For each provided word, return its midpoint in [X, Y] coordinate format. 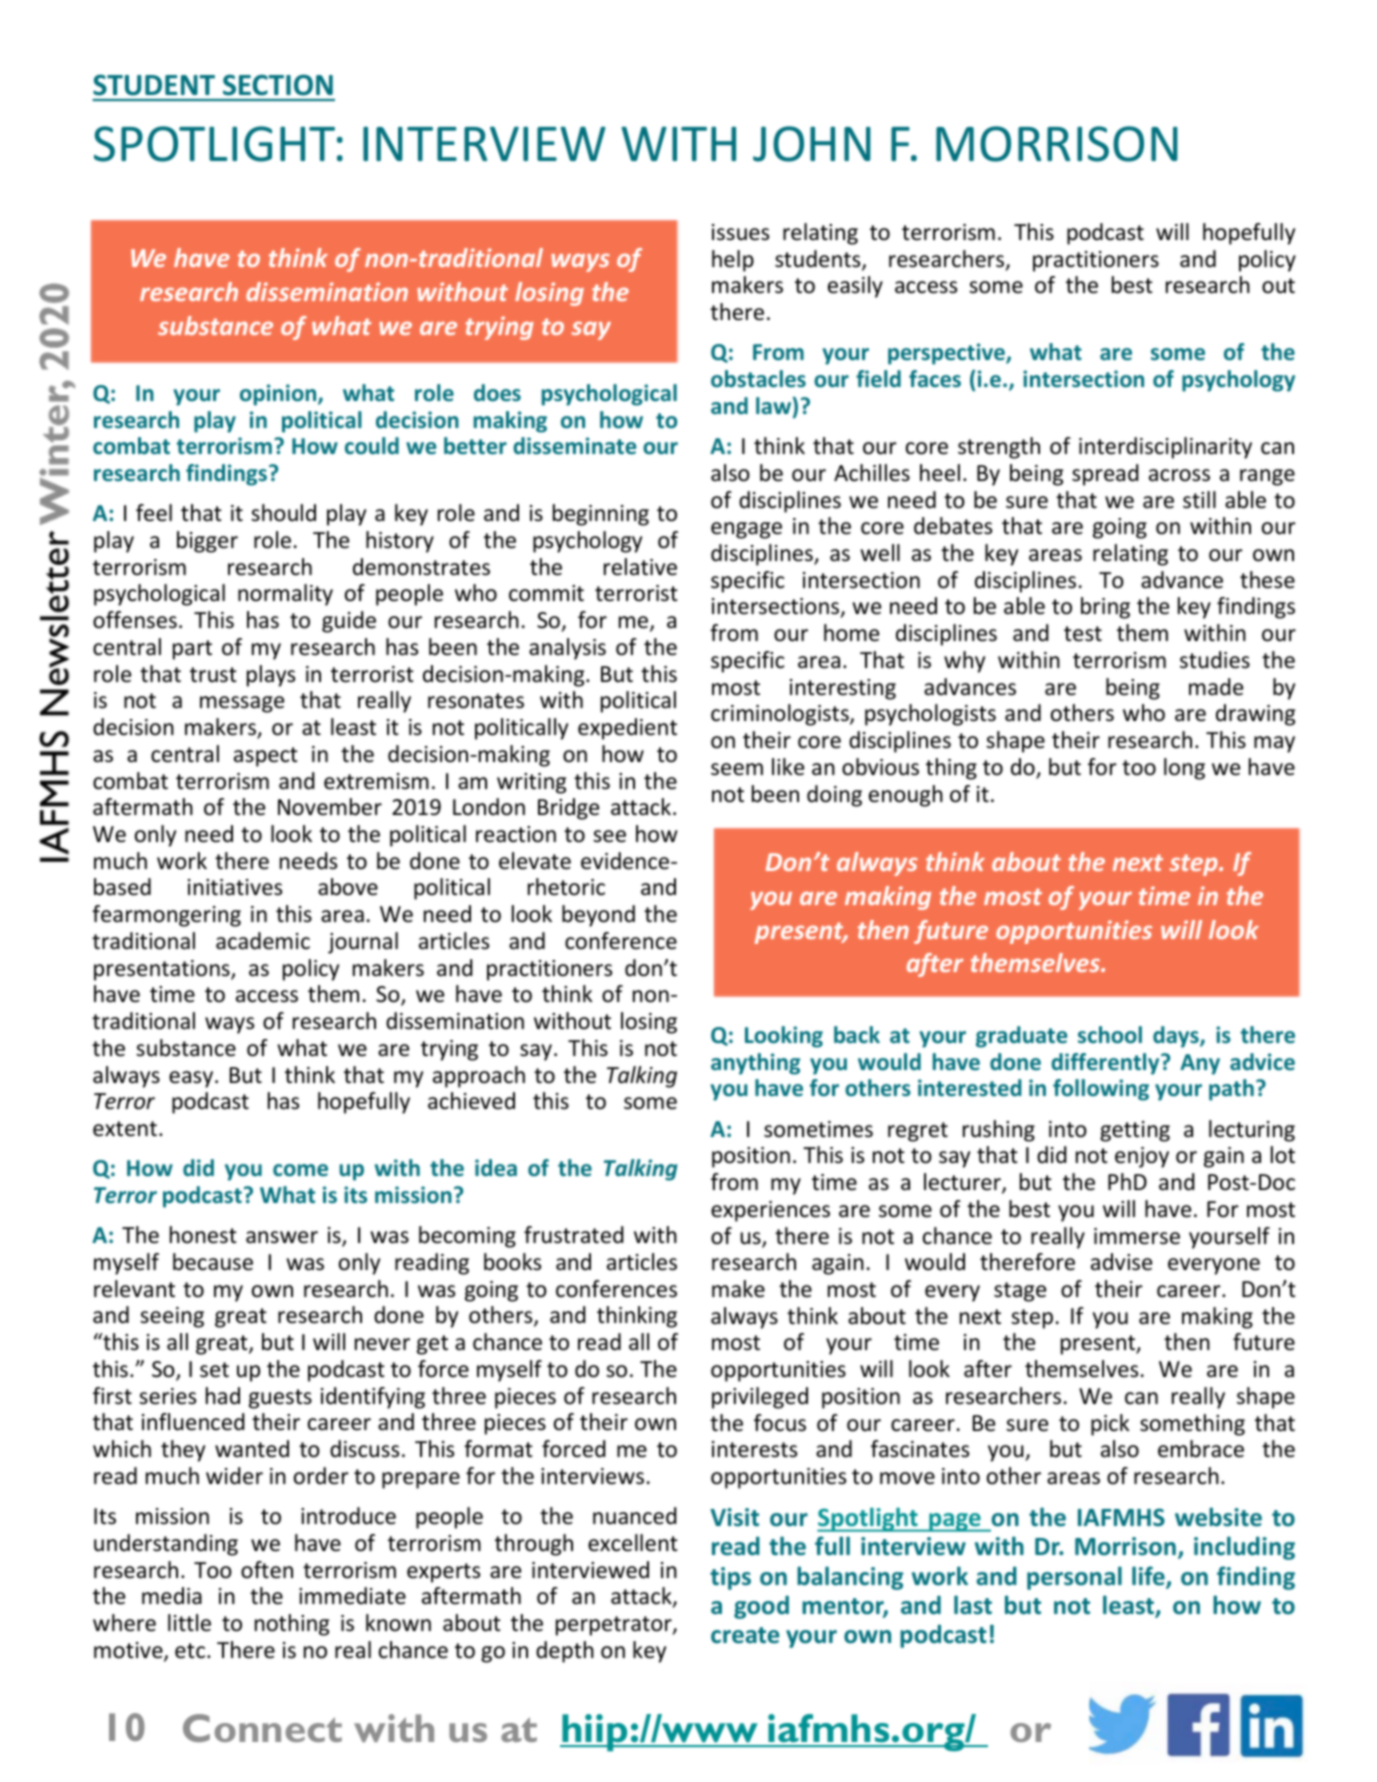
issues [740, 232]
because [213, 1262]
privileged [760, 1398]
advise [1121, 1262]
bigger [207, 542]
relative [640, 567]
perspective [947, 354]
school [1110, 1034]
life [1149, 1577]
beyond [598, 916]
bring [1105, 608]
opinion [279, 395]
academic [263, 941]
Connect [262, 1728]
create [745, 1635]
